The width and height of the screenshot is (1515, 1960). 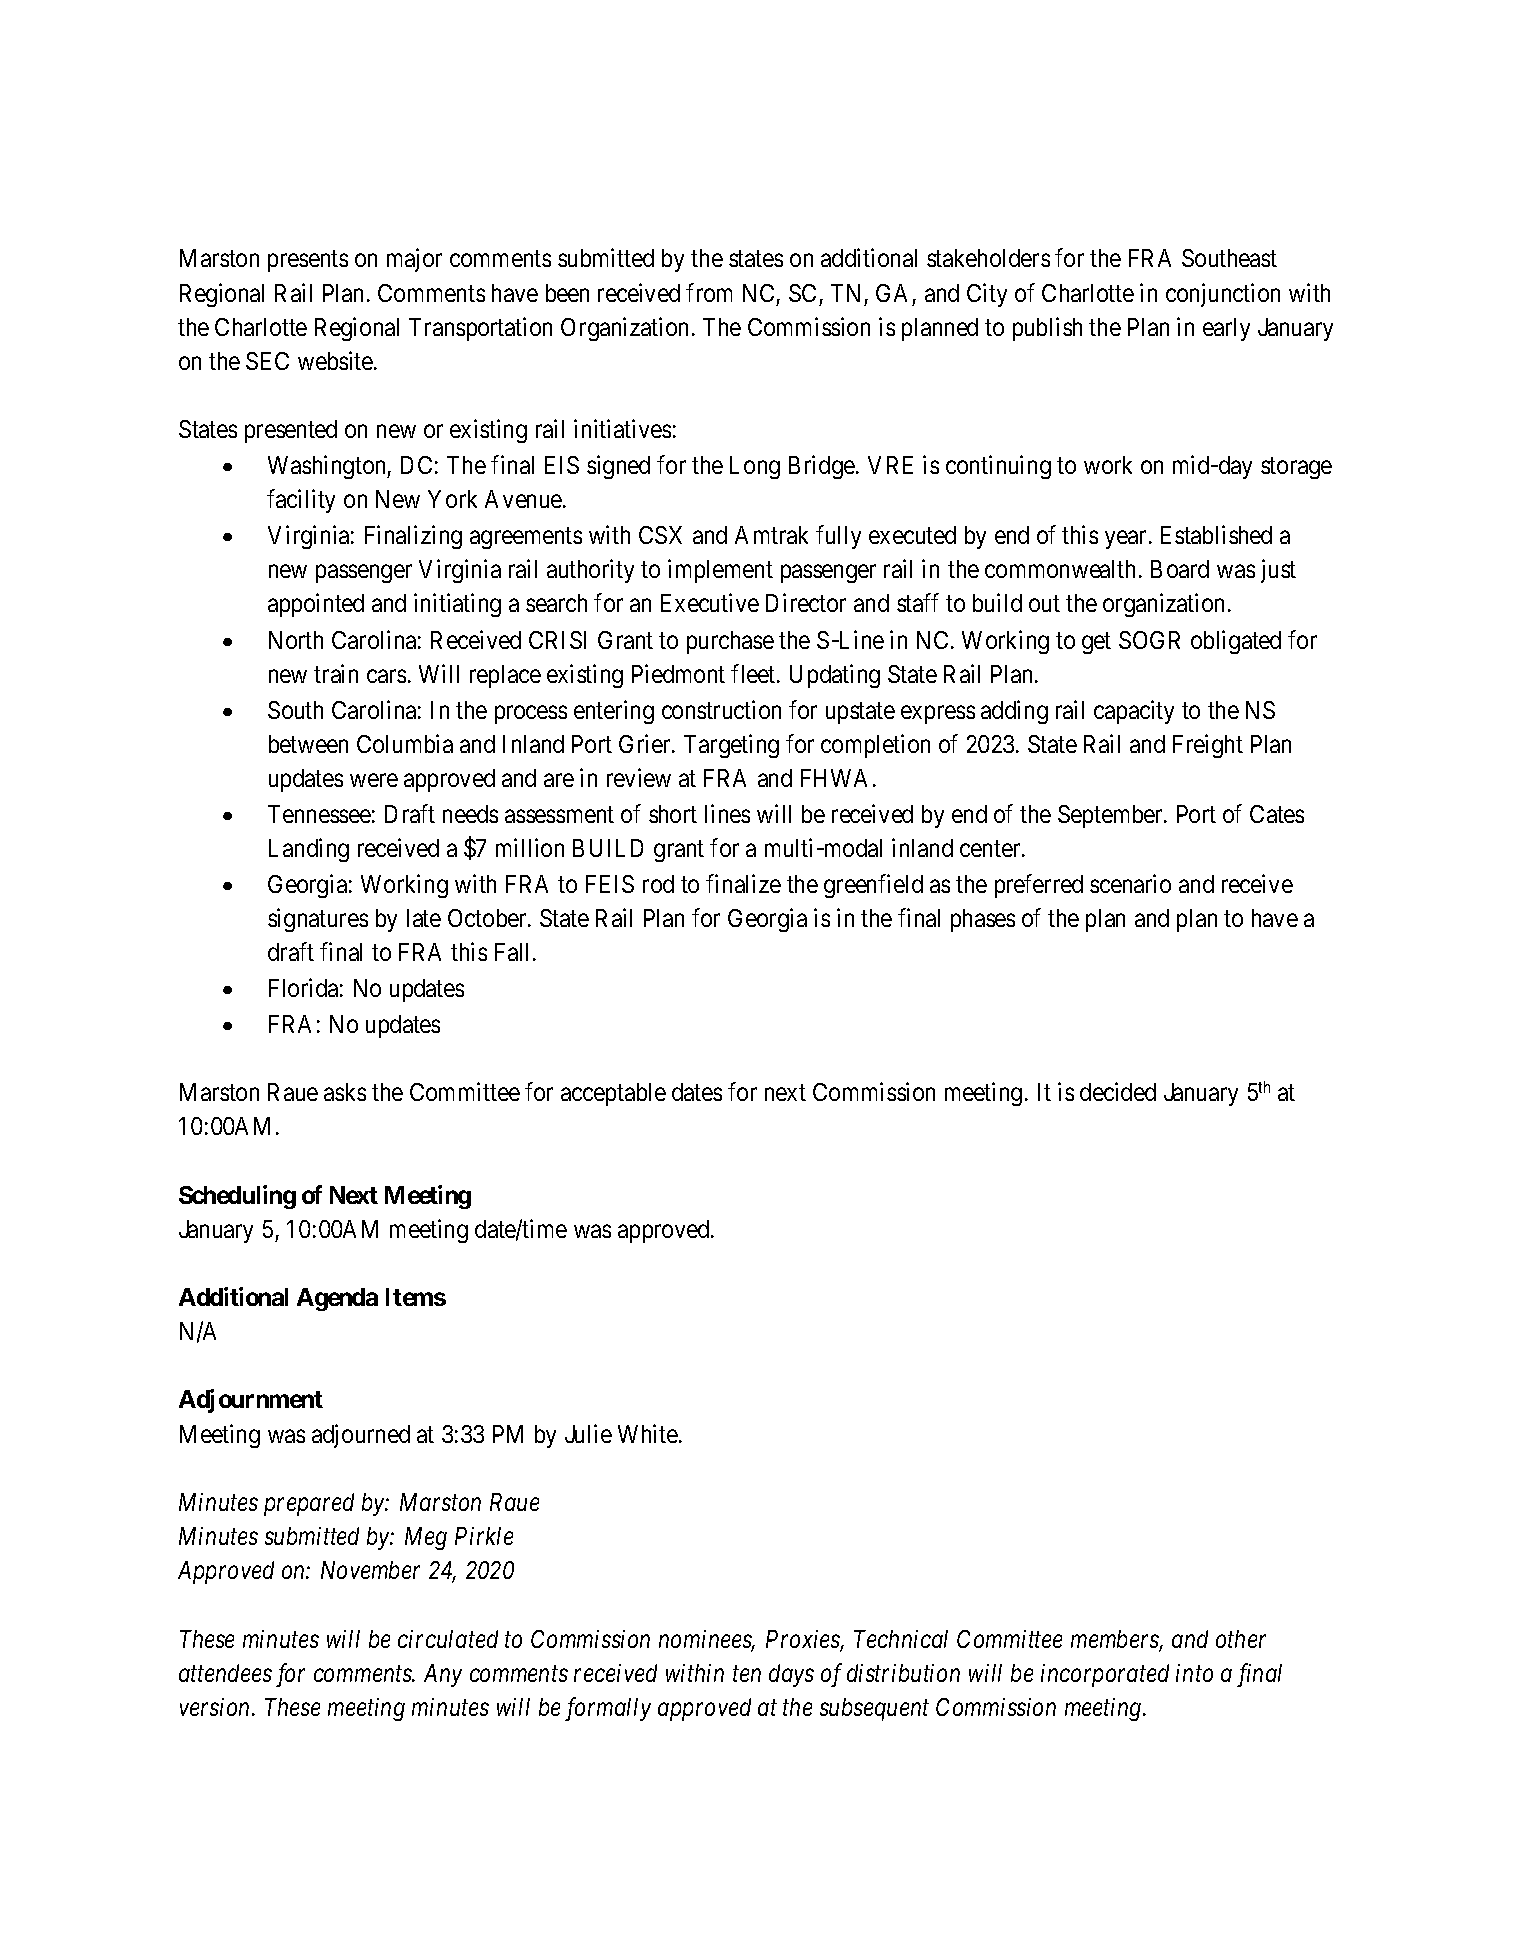 I want to click on acceptable, so click(x=613, y=1094).
